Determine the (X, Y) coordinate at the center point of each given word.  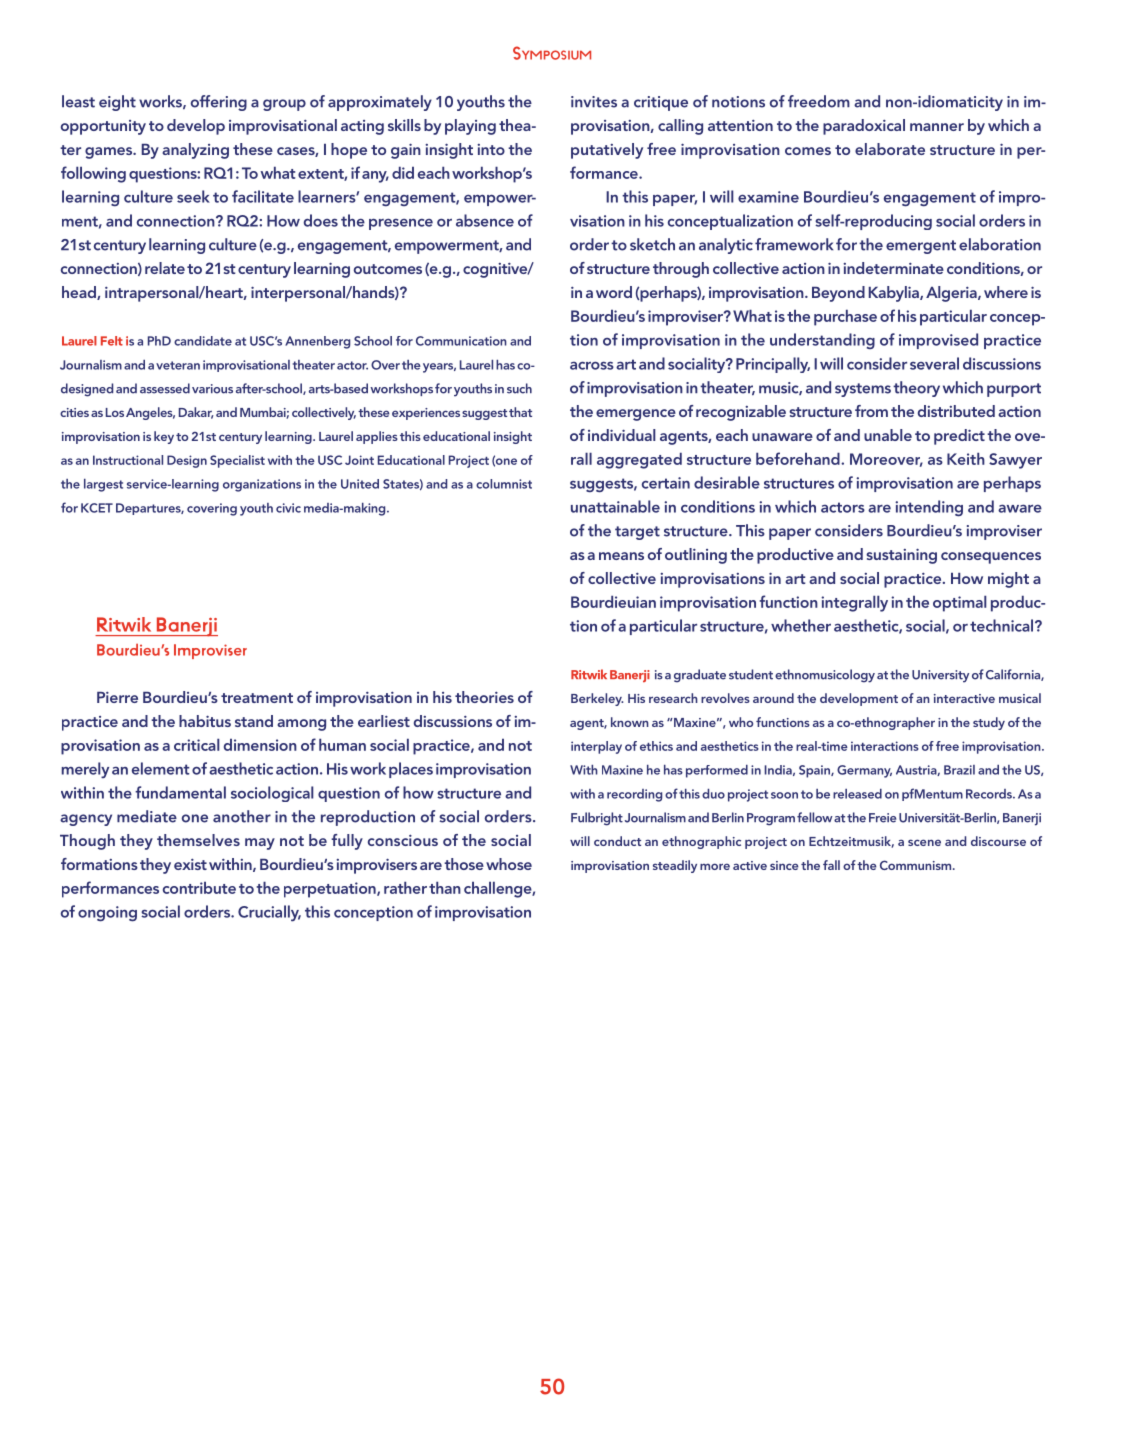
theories (484, 697)
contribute (199, 887)
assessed (165, 388)
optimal (960, 603)
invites (594, 102)
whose (509, 864)
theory (916, 389)
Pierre (117, 697)
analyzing (195, 151)
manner (937, 127)
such (519, 388)
